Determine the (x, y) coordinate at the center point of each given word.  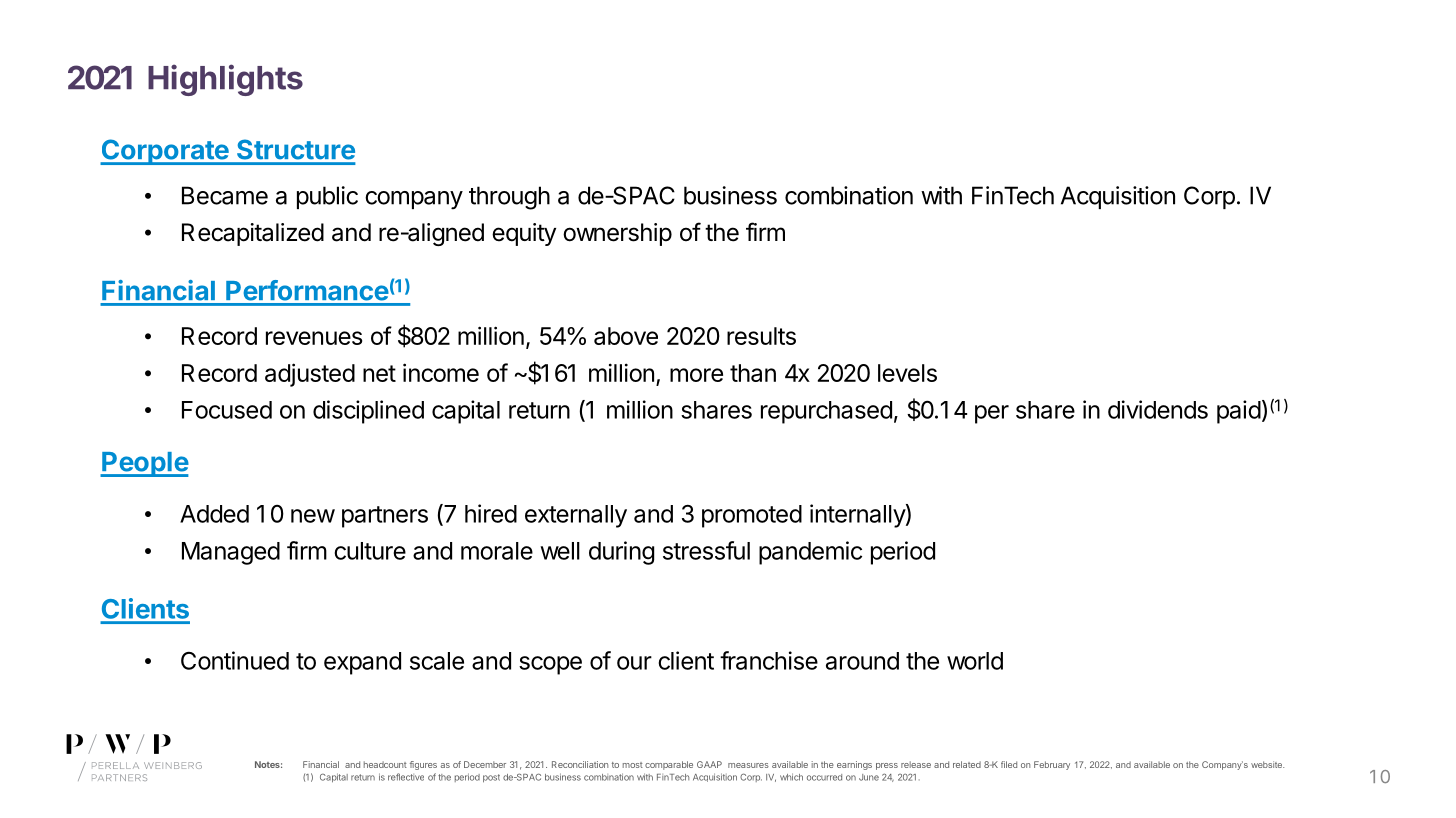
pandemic (810, 553)
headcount (385, 764)
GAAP (709, 764)
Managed (231, 553)
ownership (617, 234)
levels (907, 373)
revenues (314, 338)
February (1052, 765)
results (761, 336)
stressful (706, 550)
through (509, 198)
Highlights (225, 80)
